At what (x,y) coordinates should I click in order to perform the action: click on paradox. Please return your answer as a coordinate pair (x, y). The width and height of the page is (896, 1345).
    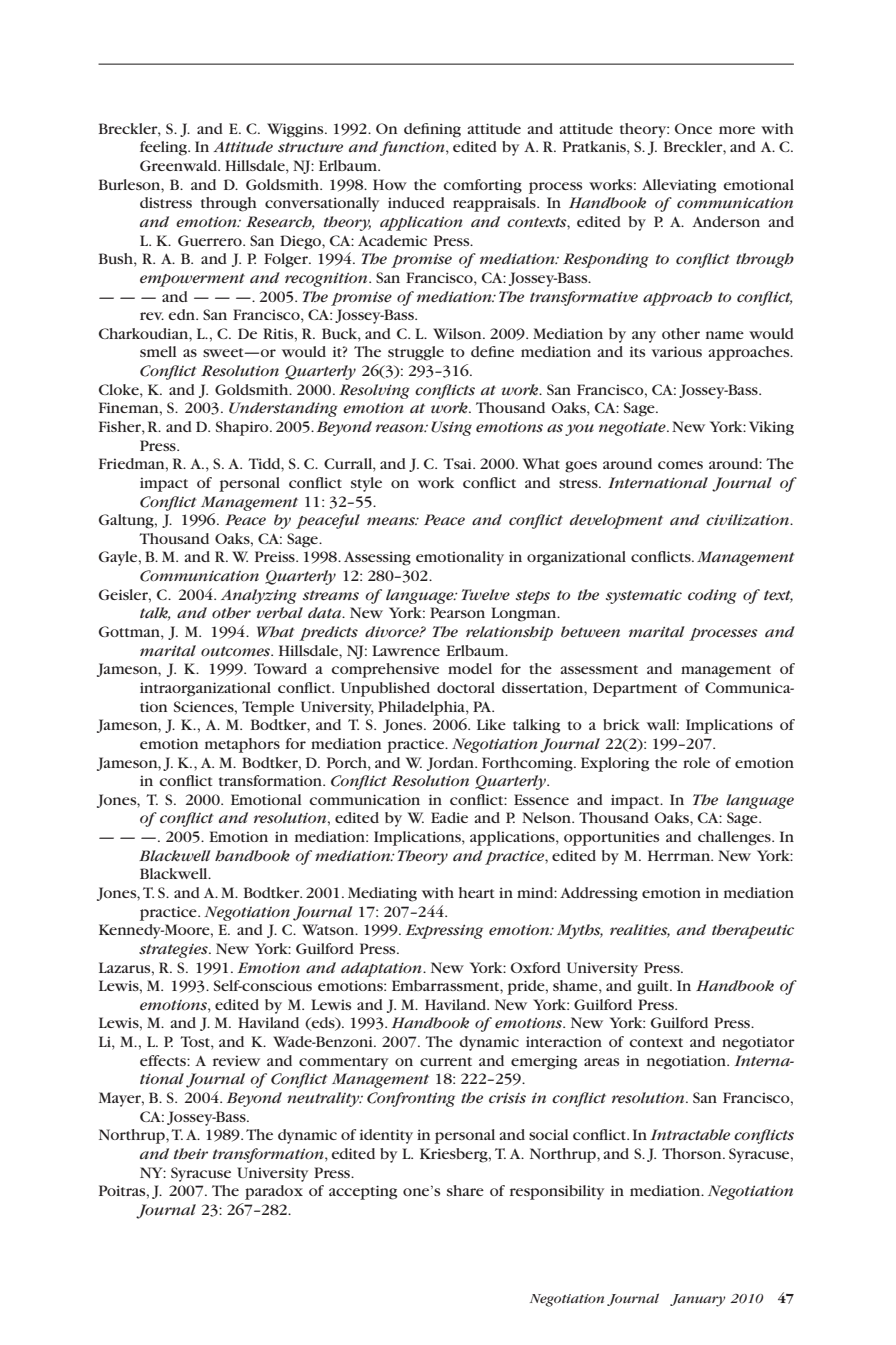
    Looking at the image, I should click on (274, 1192).
